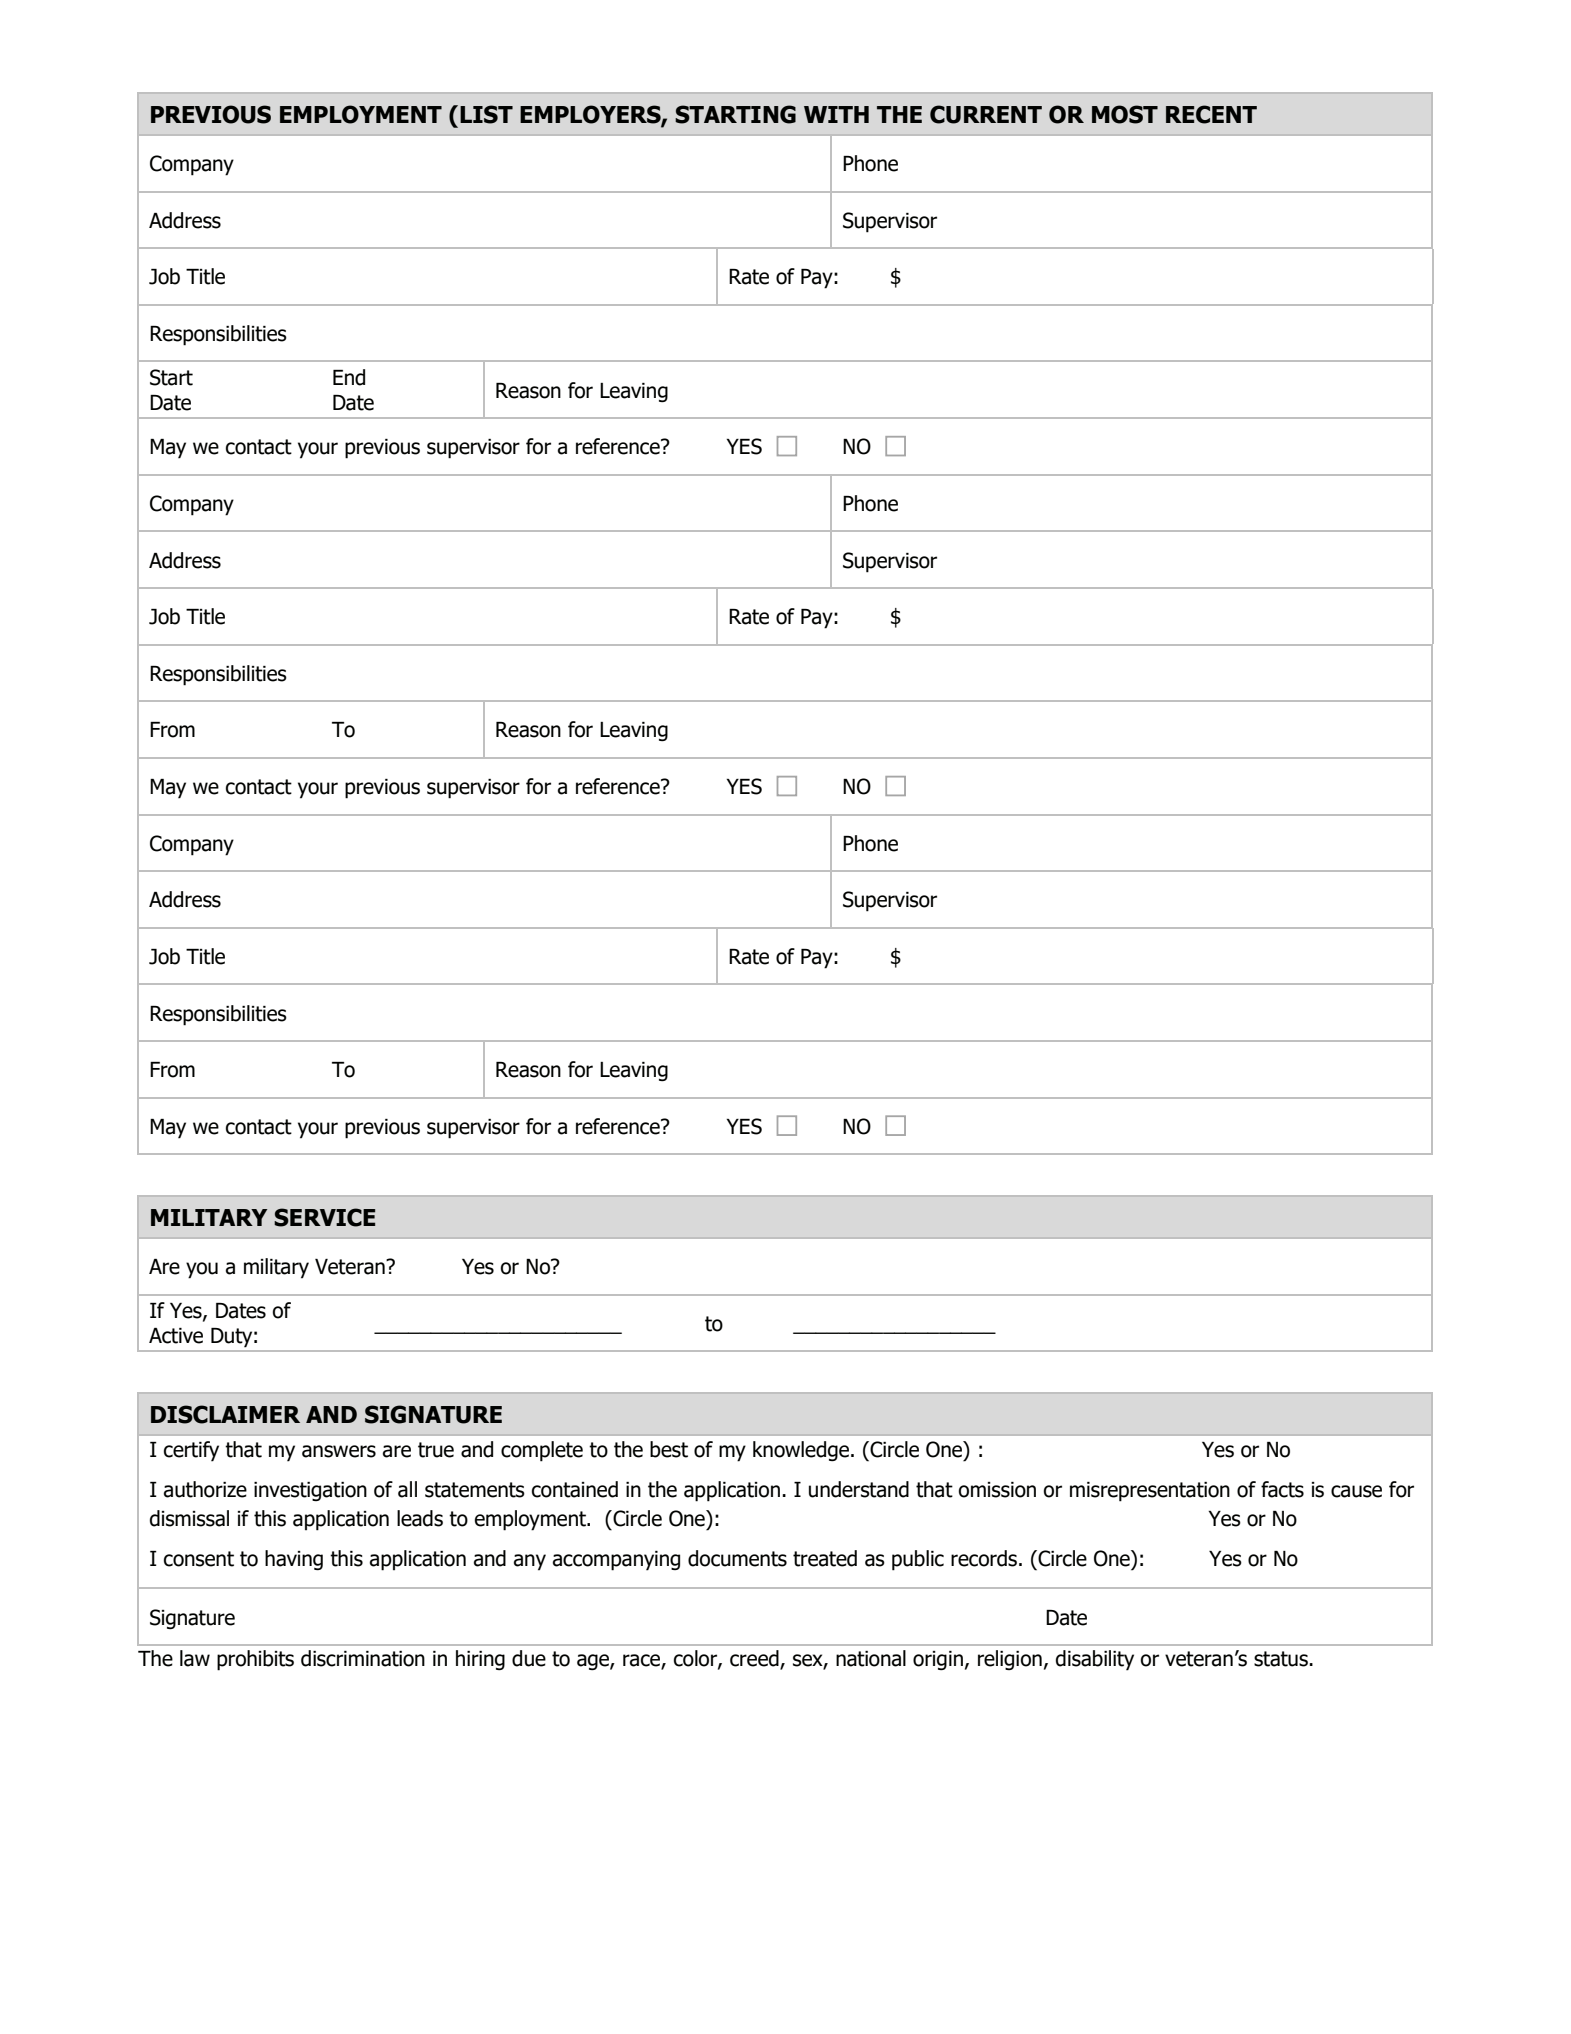  I want to click on creed, so click(755, 1659).
